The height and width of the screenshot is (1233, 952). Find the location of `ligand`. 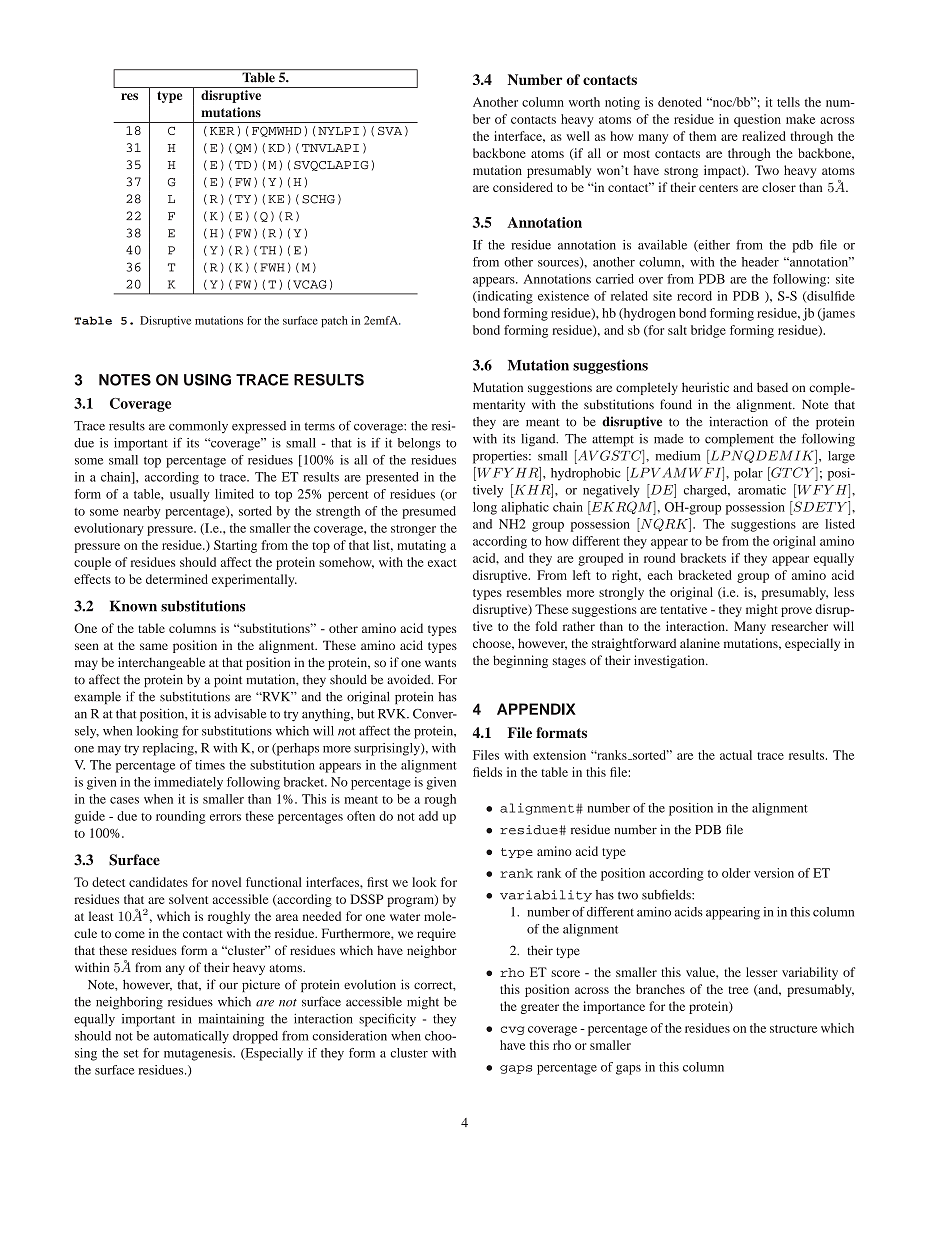

ligand is located at coordinates (539, 440).
